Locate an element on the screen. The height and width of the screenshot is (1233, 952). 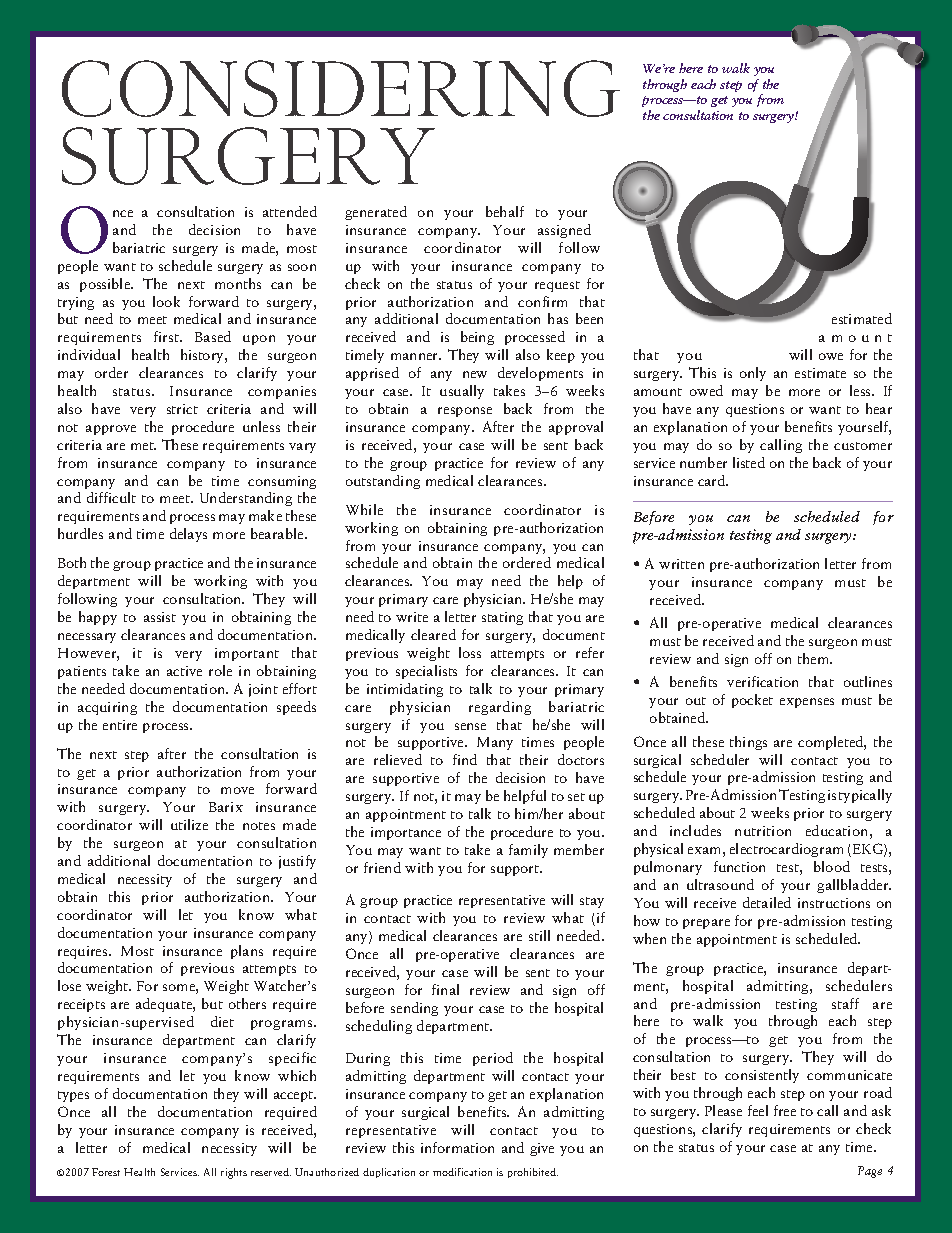
information is located at coordinates (457, 1147).
